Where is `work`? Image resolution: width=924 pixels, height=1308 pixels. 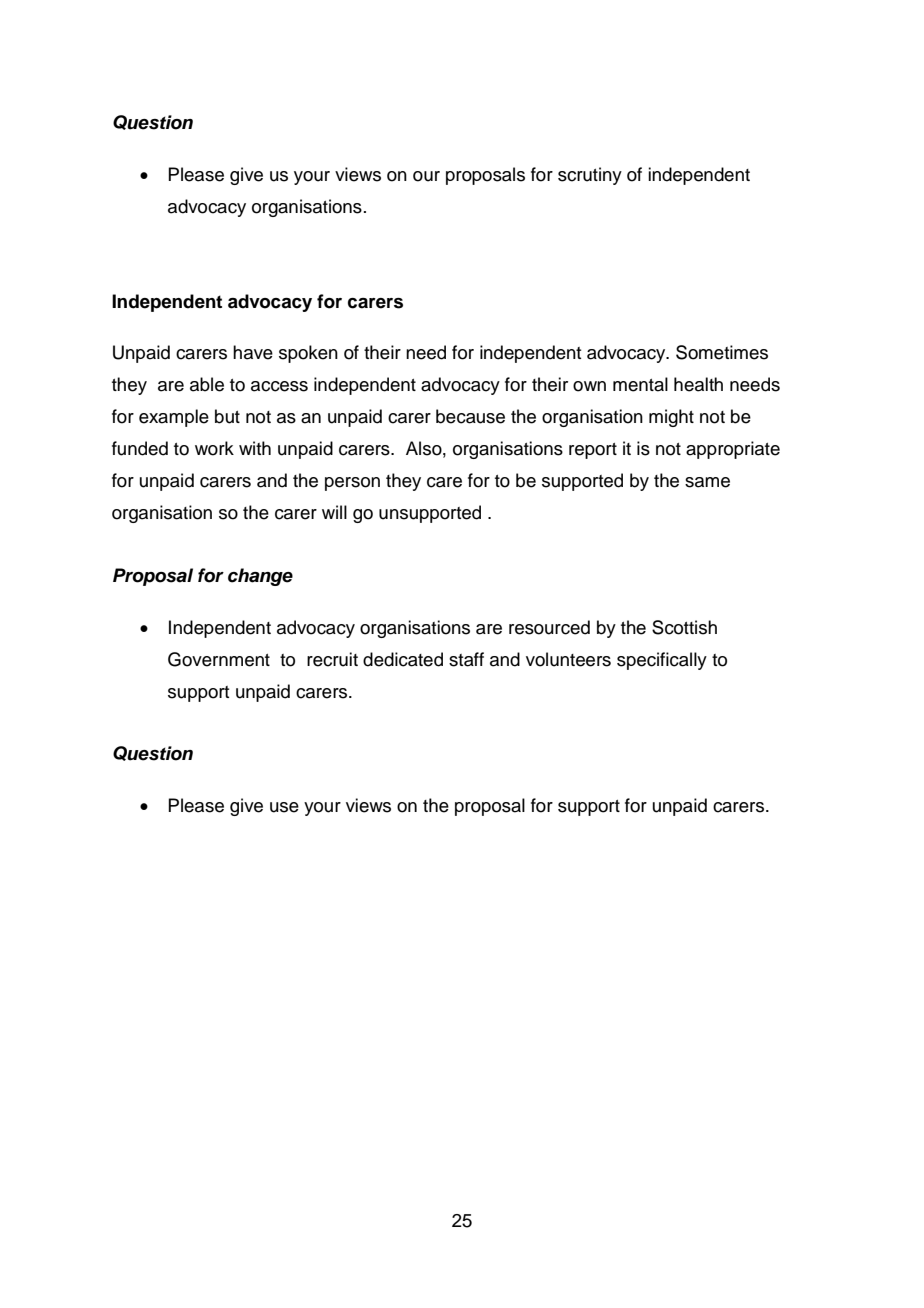 work is located at coordinates (214, 448).
